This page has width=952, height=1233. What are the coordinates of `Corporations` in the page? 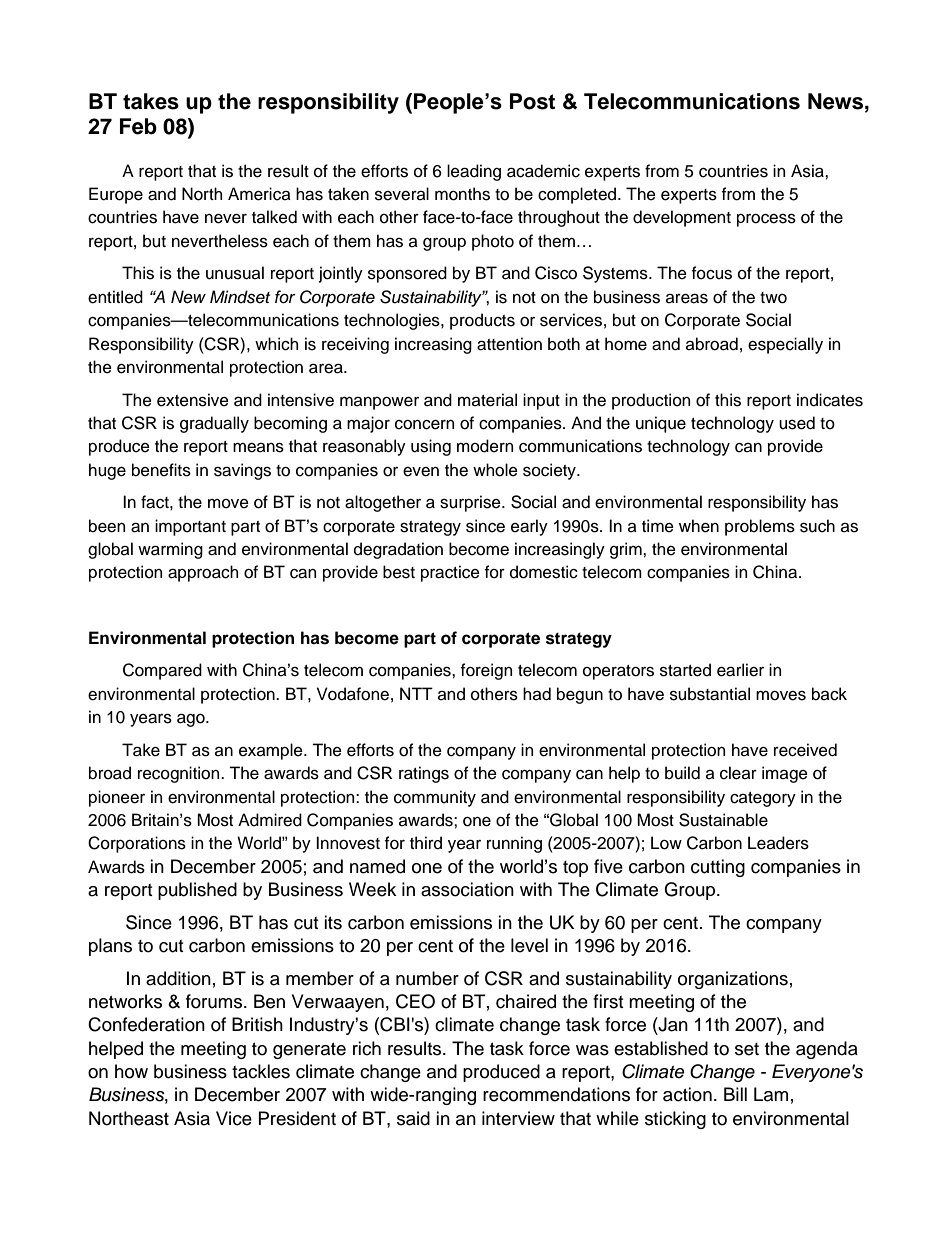 It's located at (137, 844).
